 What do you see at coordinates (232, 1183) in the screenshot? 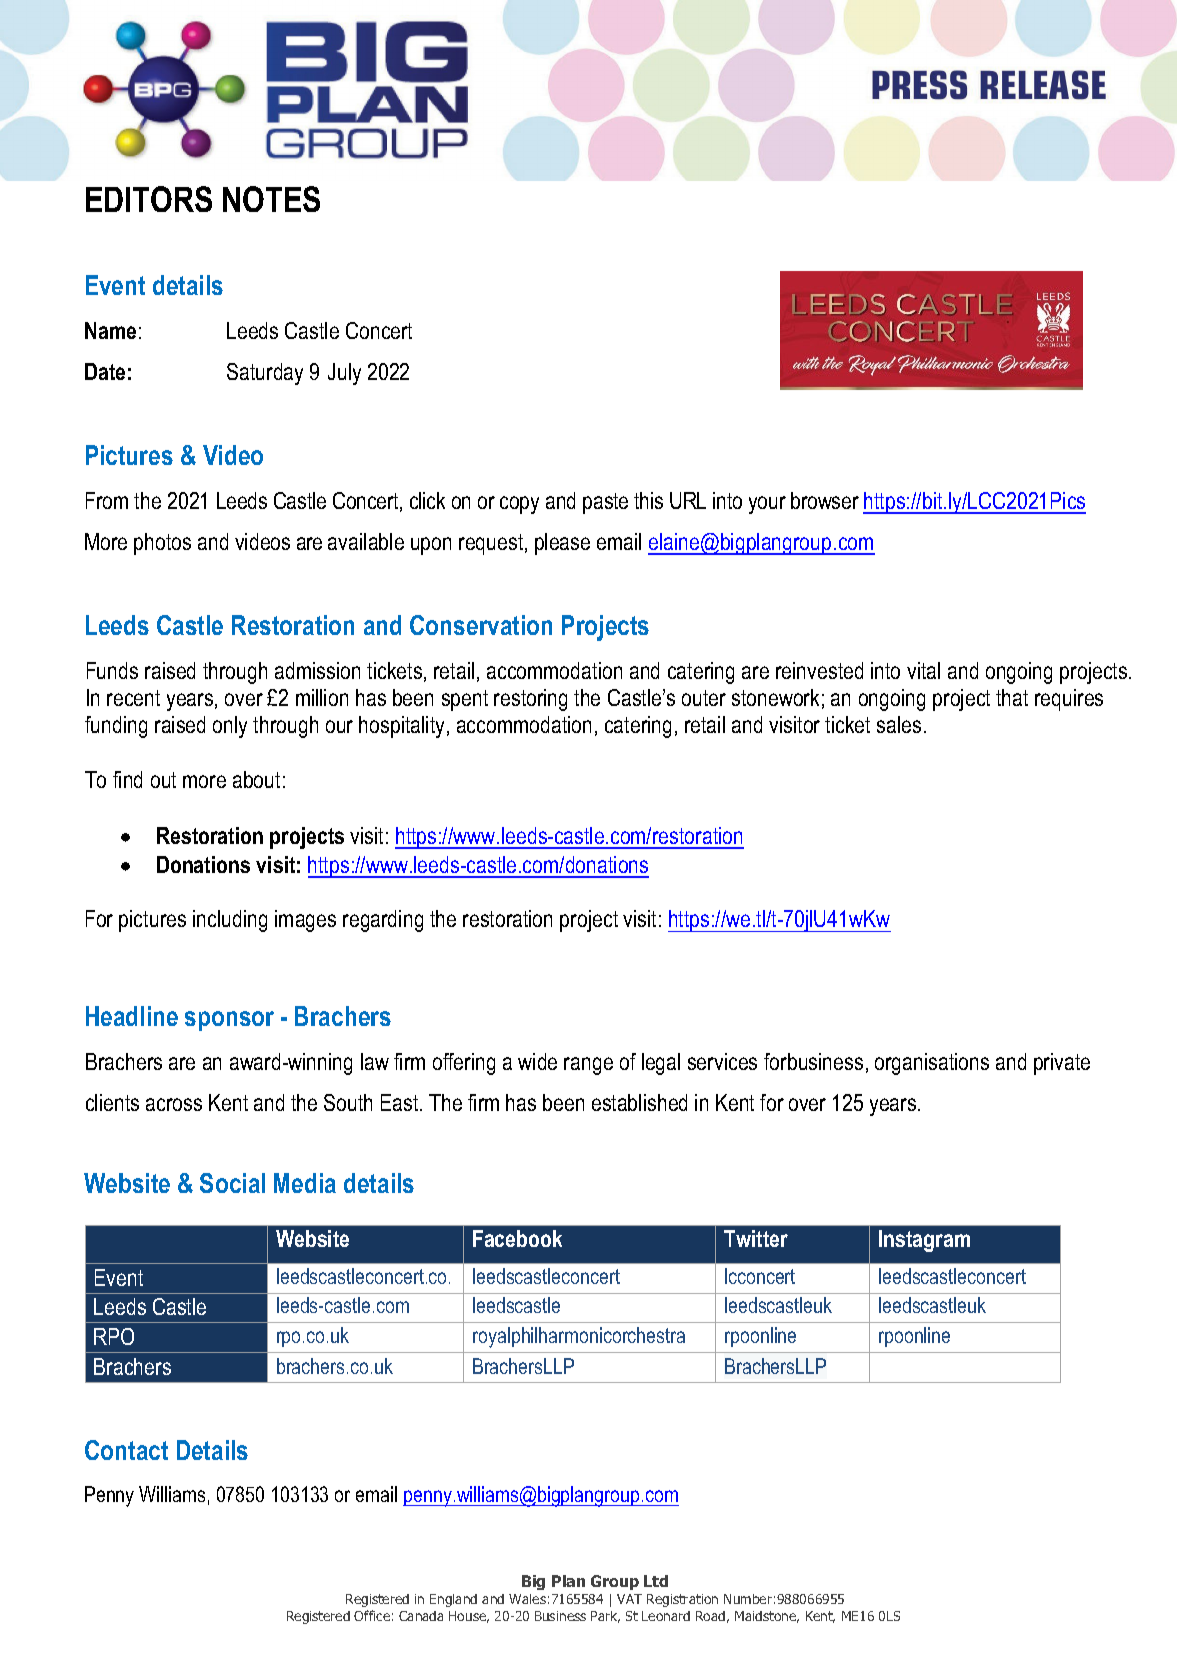
I see `Social` at bounding box center [232, 1183].
